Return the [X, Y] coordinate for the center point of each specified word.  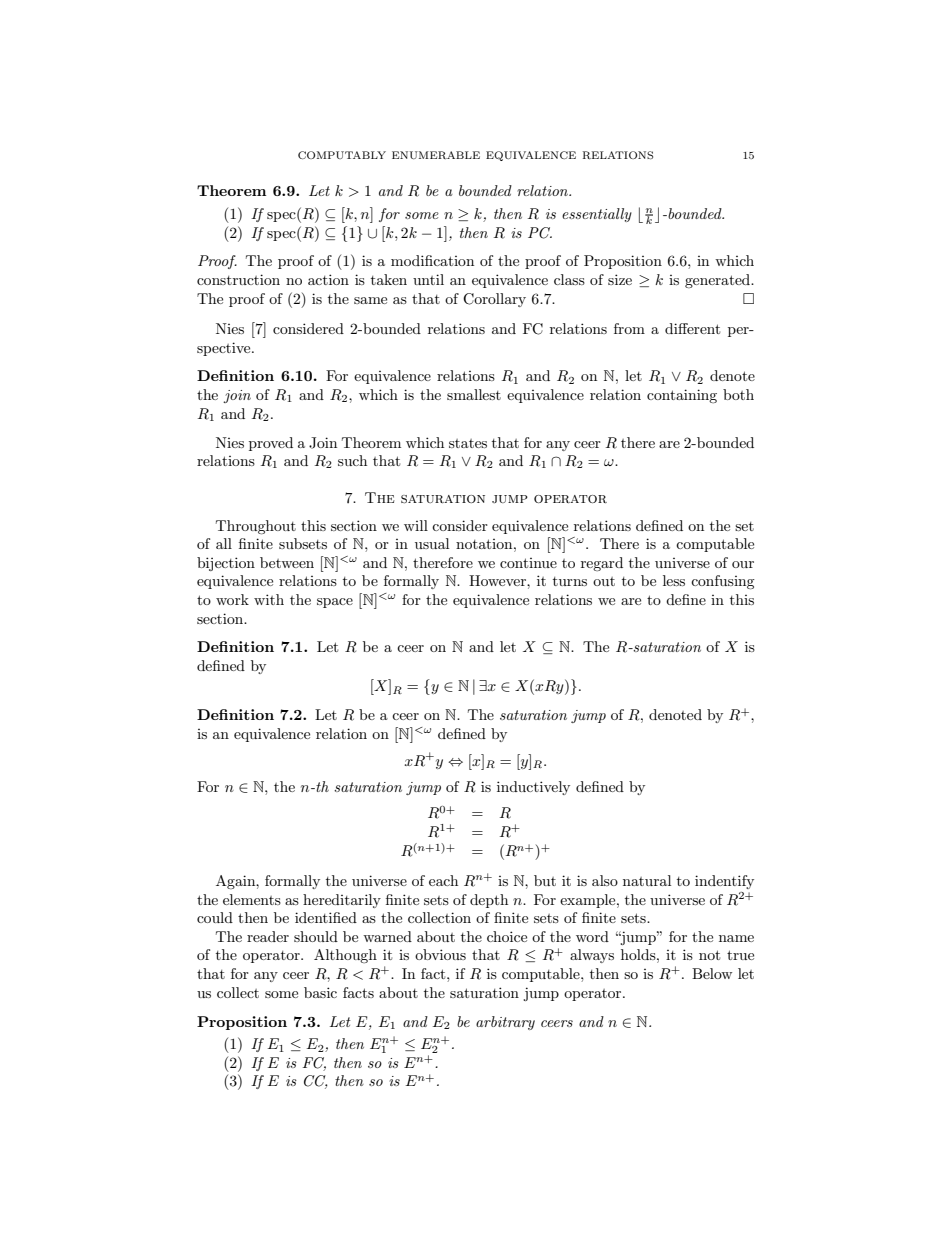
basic [320, 992]
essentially [597, 215]
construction [238, 279]
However [498, 580]
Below [712, 973]
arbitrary [505, 1023]
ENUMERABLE [436, 155]
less [674, 580]
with [269, 599]
